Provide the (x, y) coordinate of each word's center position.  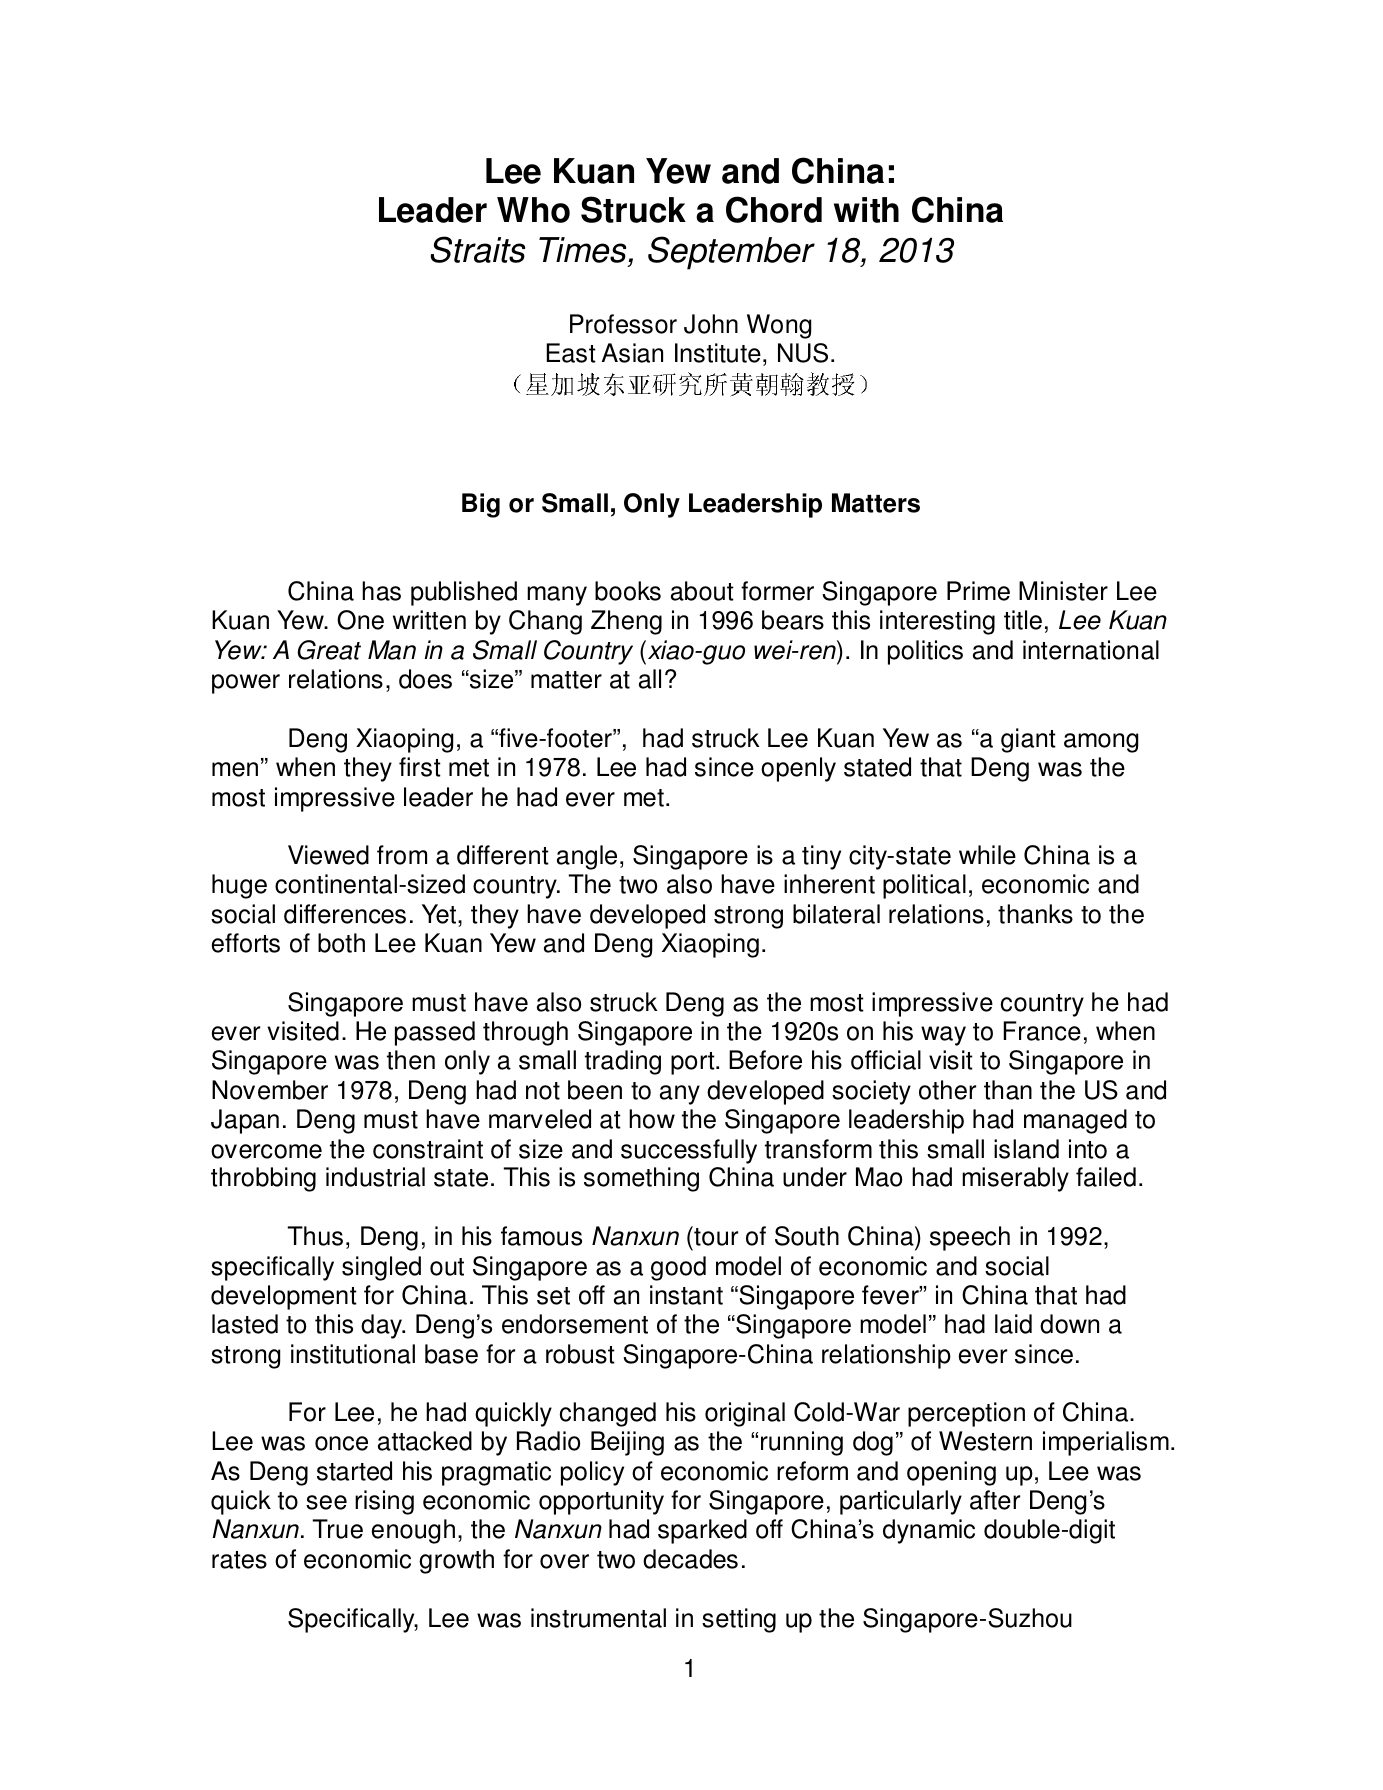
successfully (689, 1151)
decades (690, 1559)
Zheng (626, 622)
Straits (478, 249)
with (866, 210)
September (731, 253)
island (1026, 1149)
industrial (375, 1177)
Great (329, 650)
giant (1028, 740)
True (337, 1529)
